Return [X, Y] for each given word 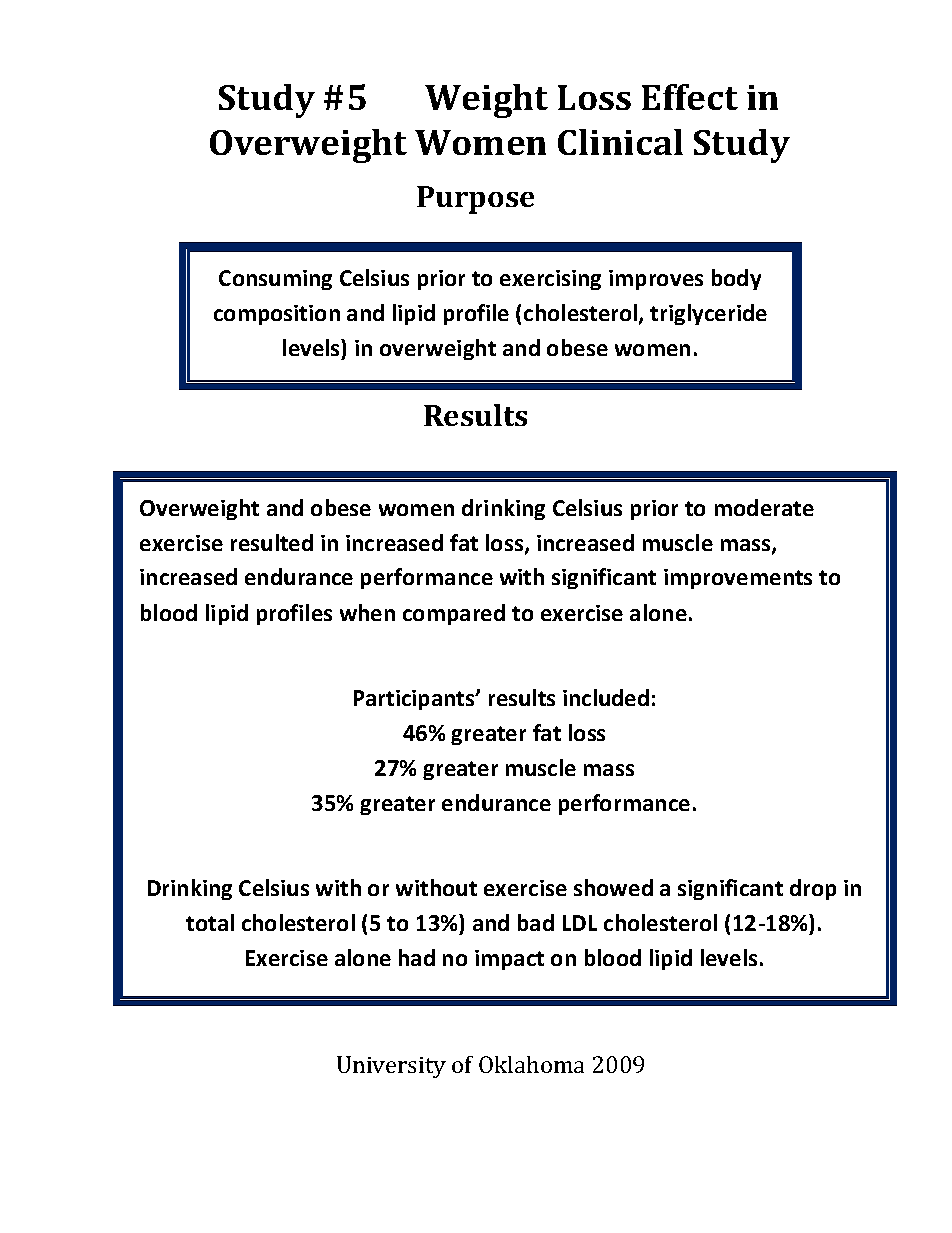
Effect [690, 97]
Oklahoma [531, 1064]
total [210, 922]
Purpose [475, 200]
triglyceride [708, 314]
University [391, 1067]
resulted [272, 542]
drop [813, 889]
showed [613, 887]
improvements [738, 579]
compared [454, 614]
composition [277, 315]
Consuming [275, 280]
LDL [580, 923]
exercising [550, 280]
